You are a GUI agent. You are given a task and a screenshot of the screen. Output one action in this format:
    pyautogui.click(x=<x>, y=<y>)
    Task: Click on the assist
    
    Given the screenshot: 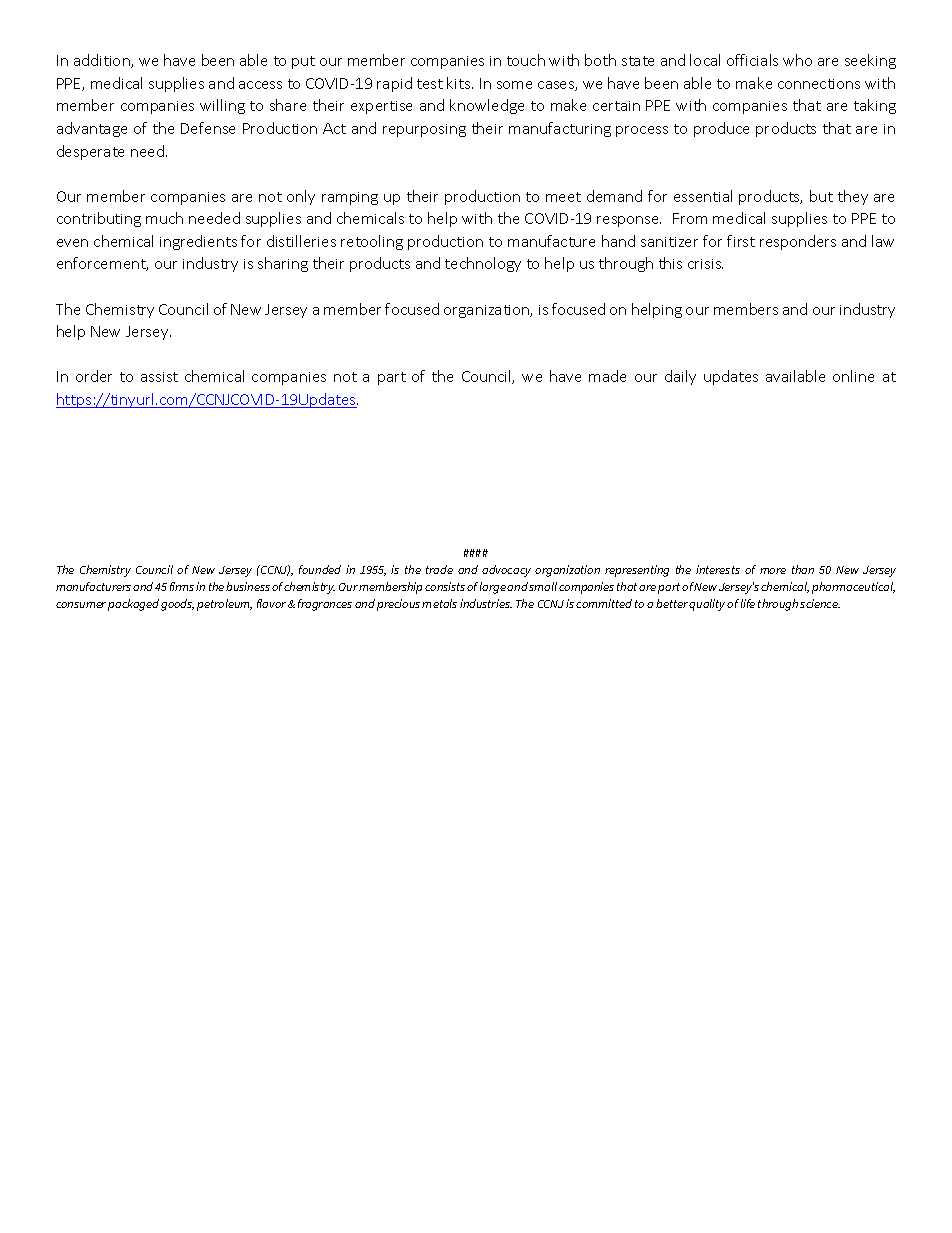 What is the action you would take?
    pyautogui.click(x=159, y=377)
